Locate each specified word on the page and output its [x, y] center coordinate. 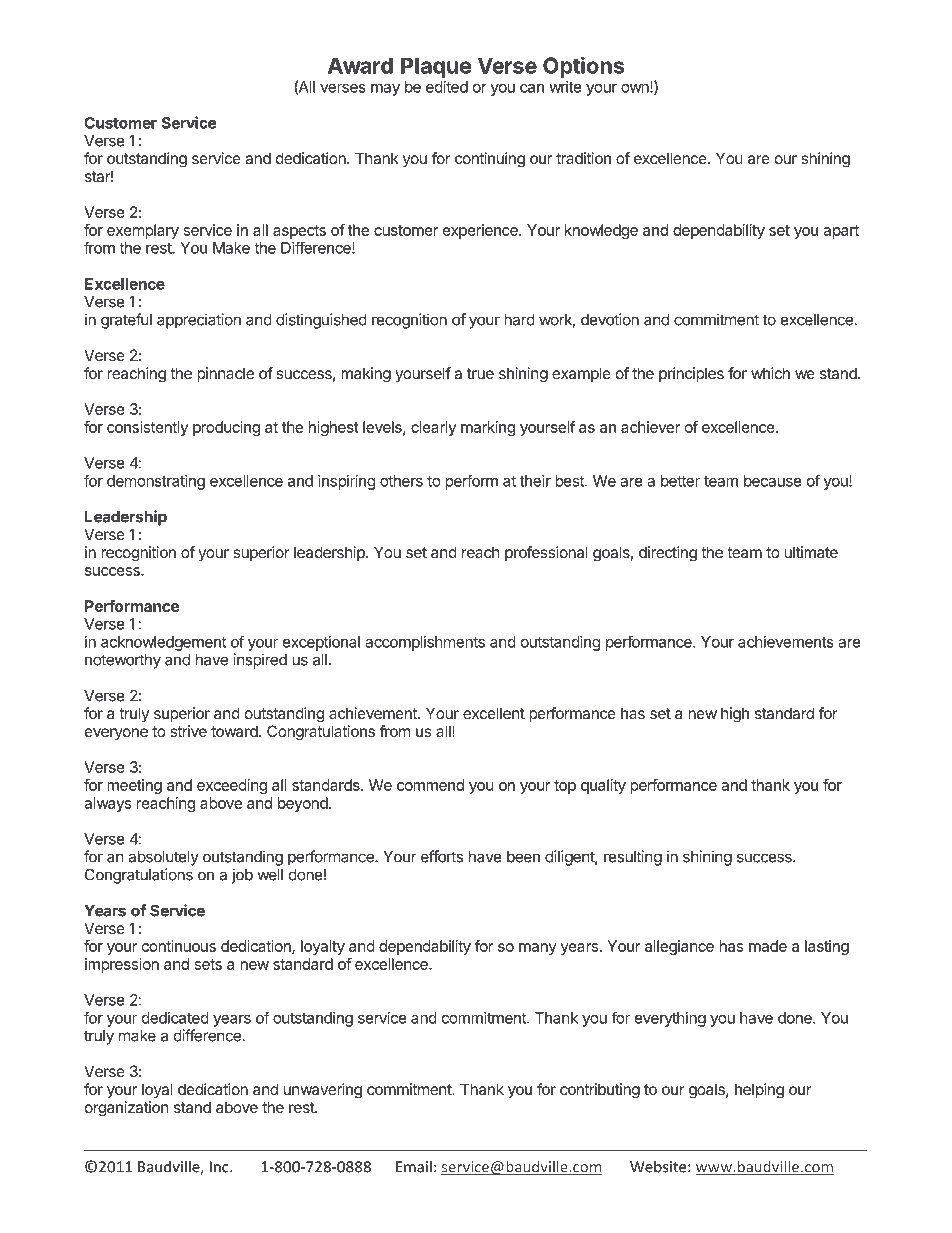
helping [759, 1091]
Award [360, 65]
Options [583, 67]
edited [447, 87]
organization [127, 1109]
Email [414, 1166]
